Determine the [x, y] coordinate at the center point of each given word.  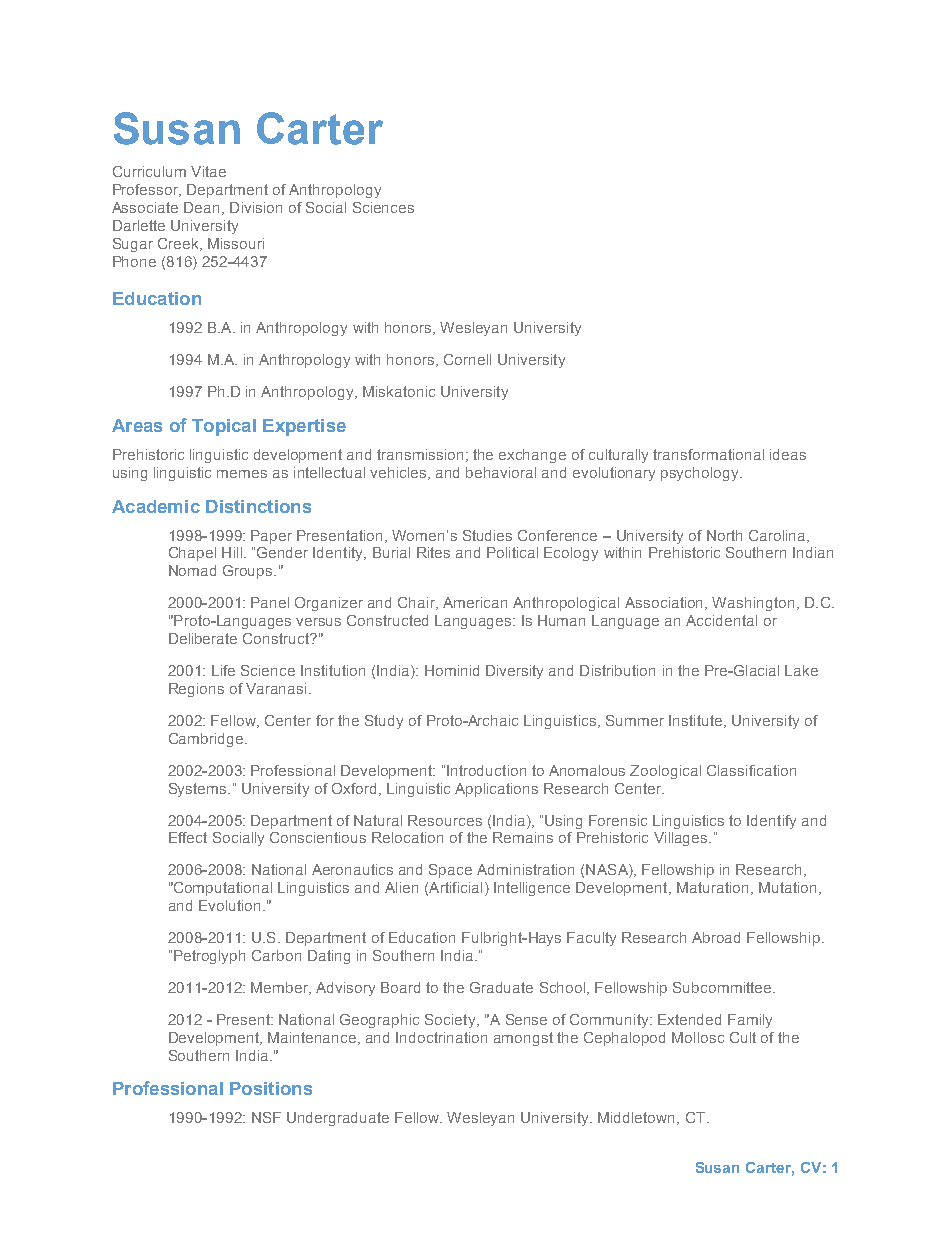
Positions [271, 1088]
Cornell [467, 359]
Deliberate [203, 638]
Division [256, 207]
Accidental [721, 620]
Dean [201, 207]
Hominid [452, 670]
